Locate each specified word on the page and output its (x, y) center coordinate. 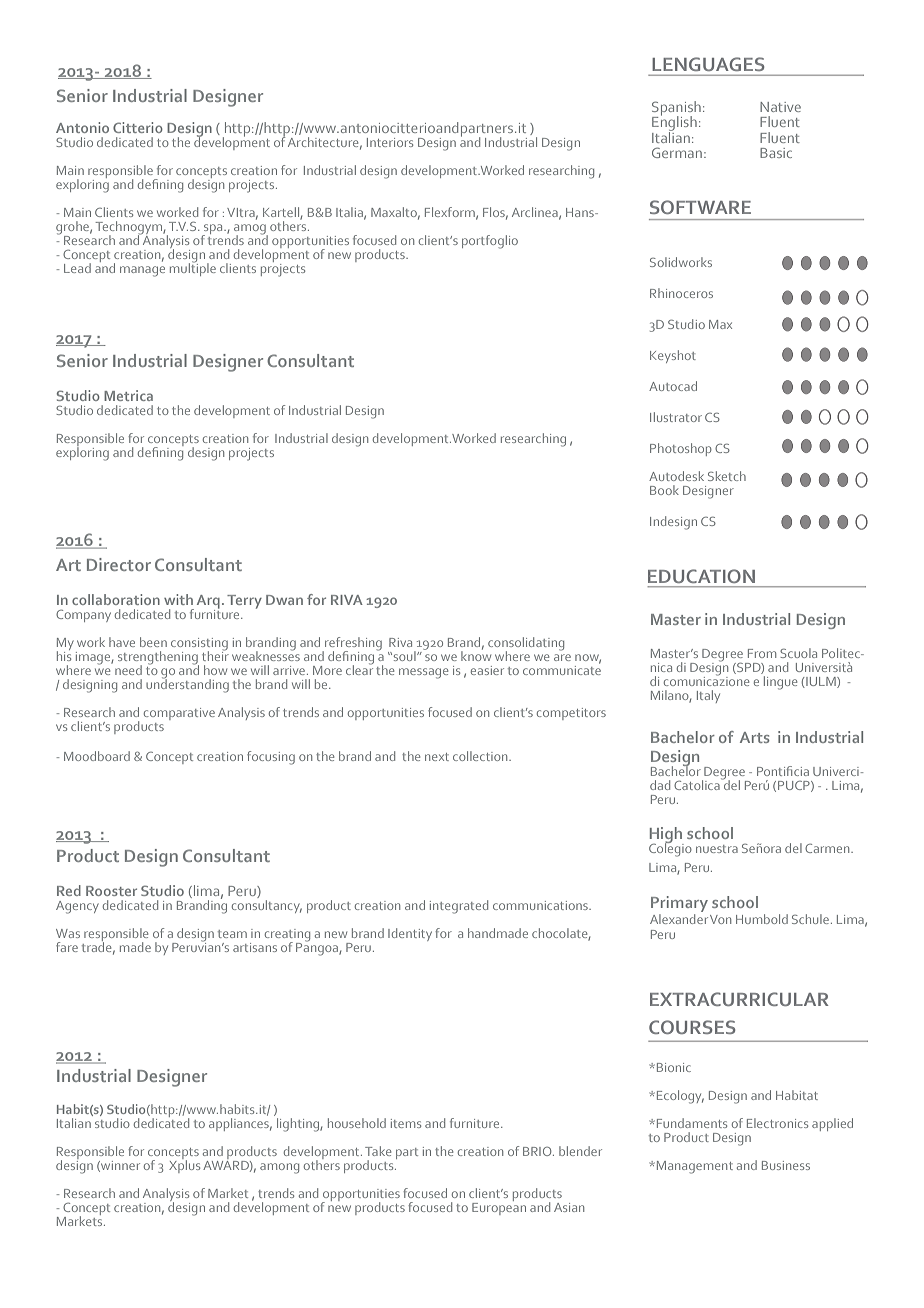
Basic (776, 153)
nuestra (717, 849)
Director (119, 564)
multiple (193, 268)
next (437, 757)
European (499, 1207)
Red (69, 890)
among (279, 1168)
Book (664, 490)
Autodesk (676, 476)
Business (786, 1165)
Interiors (390, 142)
